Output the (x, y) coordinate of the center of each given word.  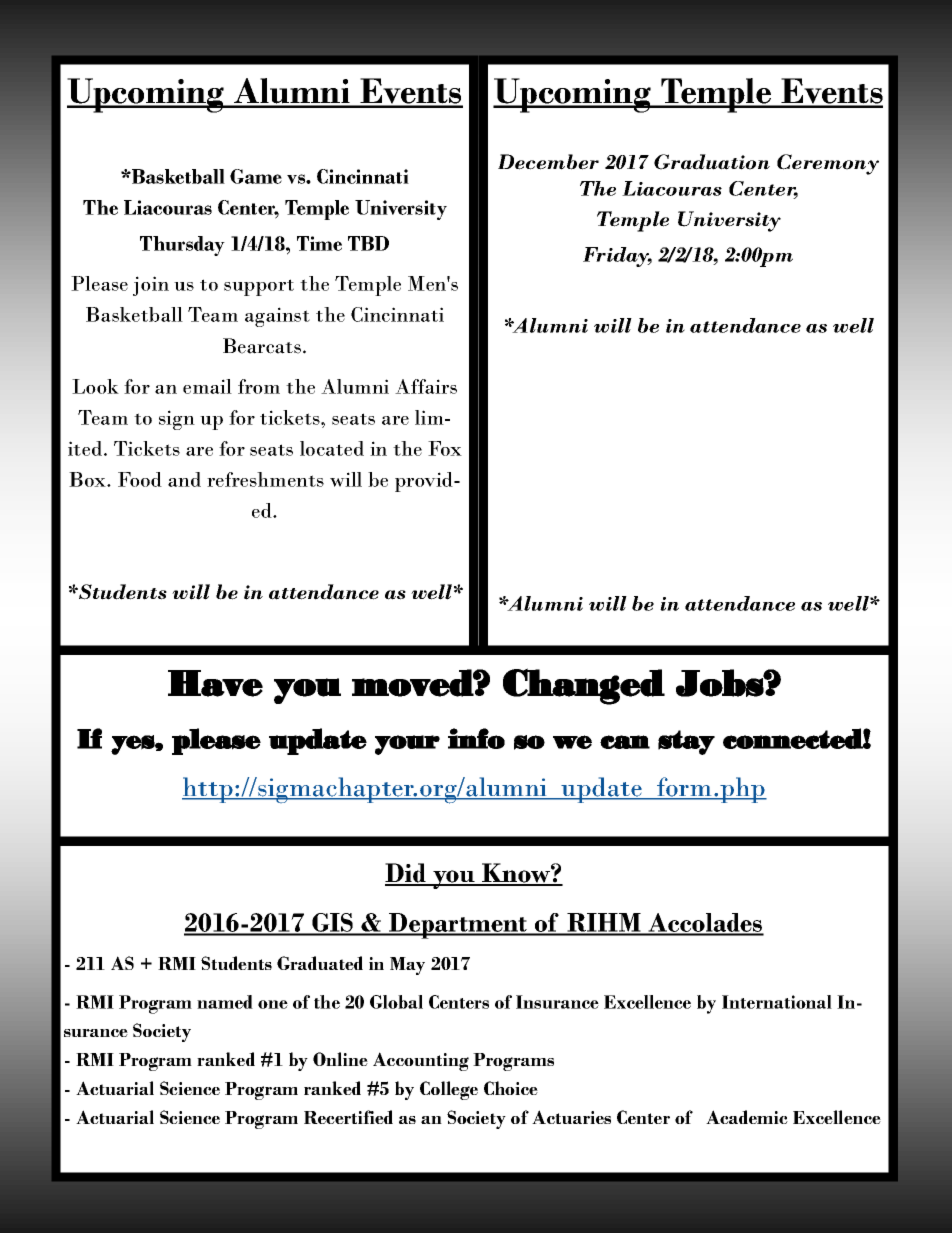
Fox (445, 448)
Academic (747, 1117)
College (449, 1090)
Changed (584, 686)
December (548, 162)
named (225, 1002)
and (184, 479)
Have (215, 683)
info (476, 738)
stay (686, 742)
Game (256, 176)
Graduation (712, 162)
